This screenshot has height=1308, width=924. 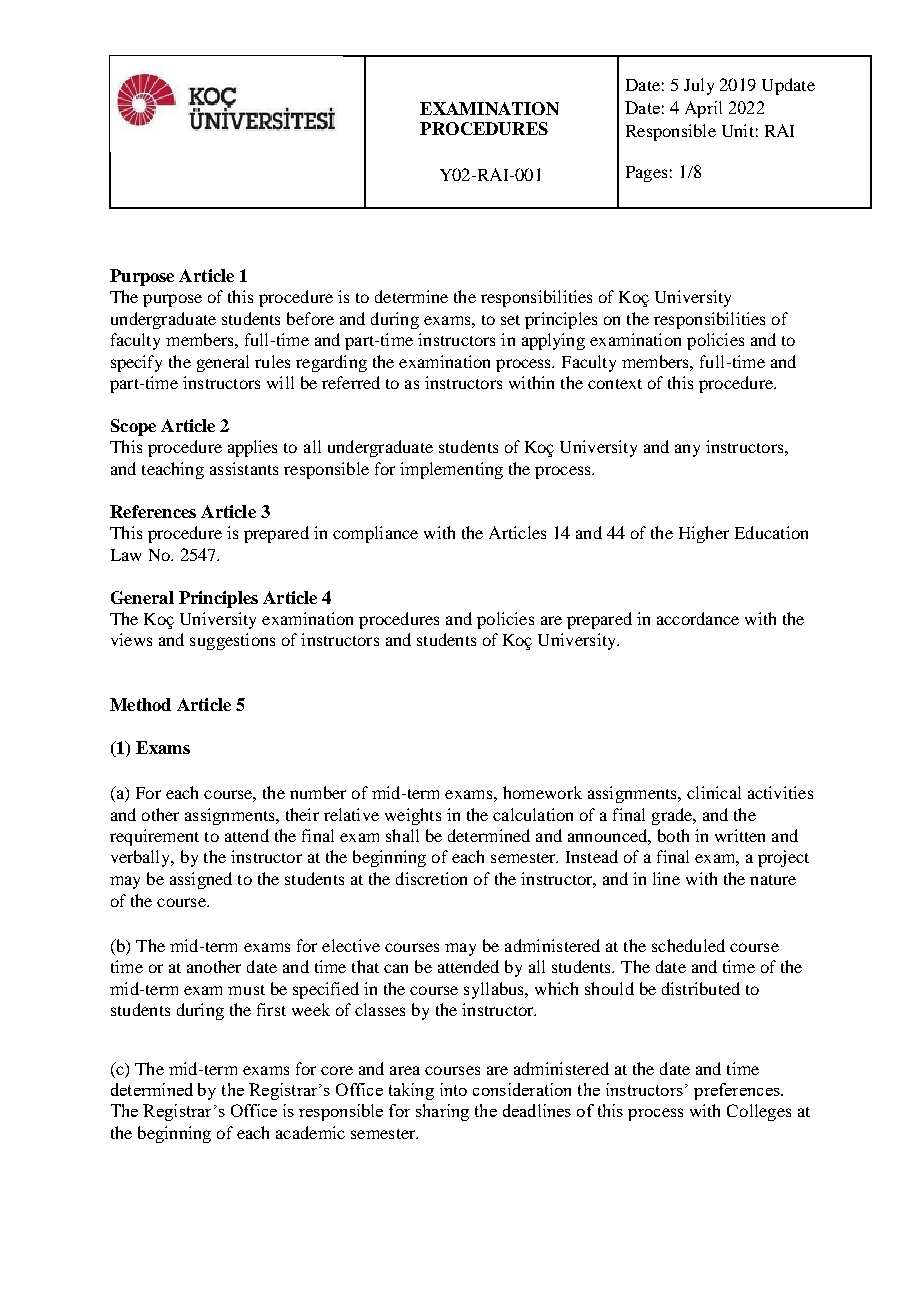 I want to click on weights, so click(x=413, y=816).
